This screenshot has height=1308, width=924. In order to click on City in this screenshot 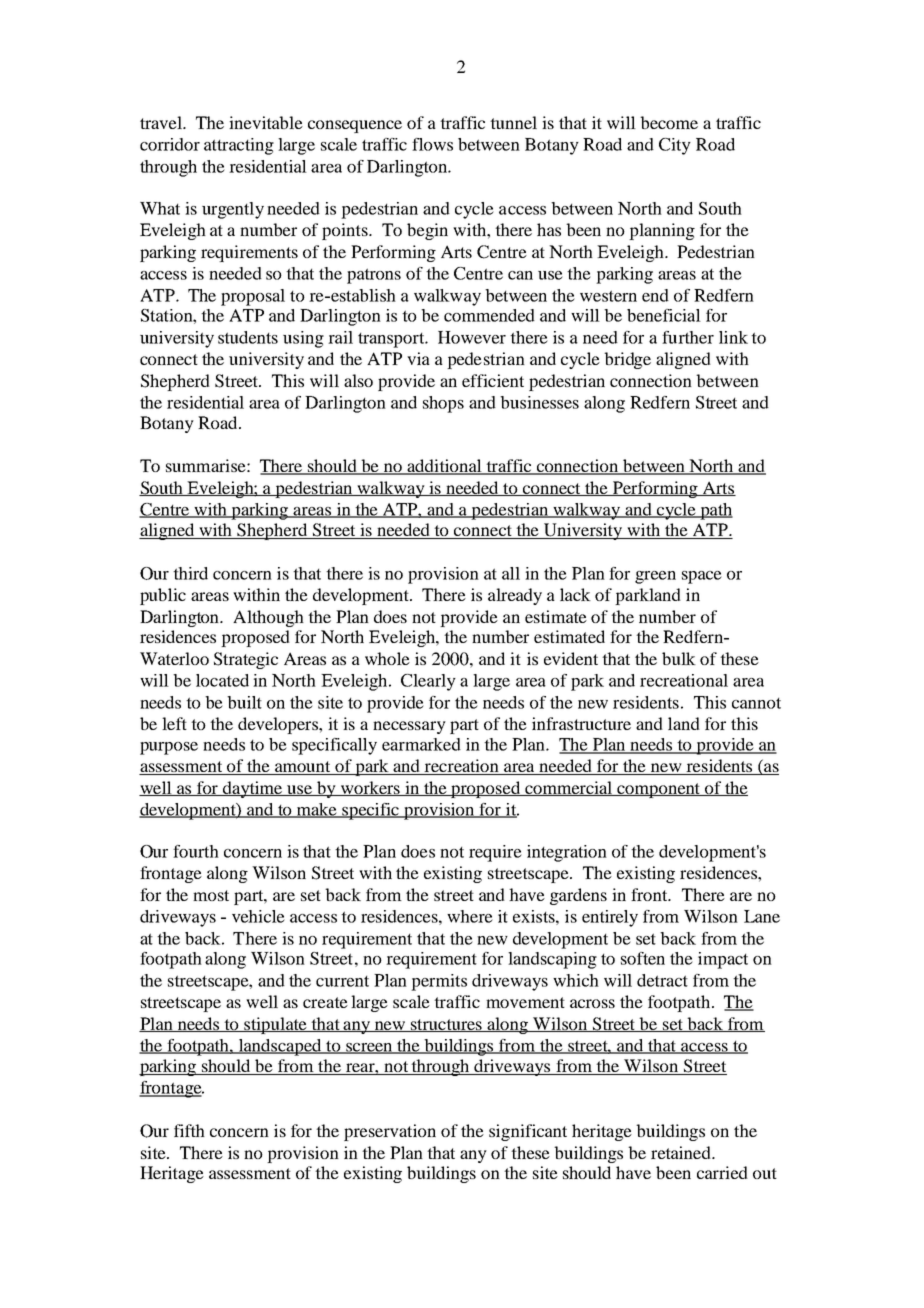, I will do `click(675, 146)`.
